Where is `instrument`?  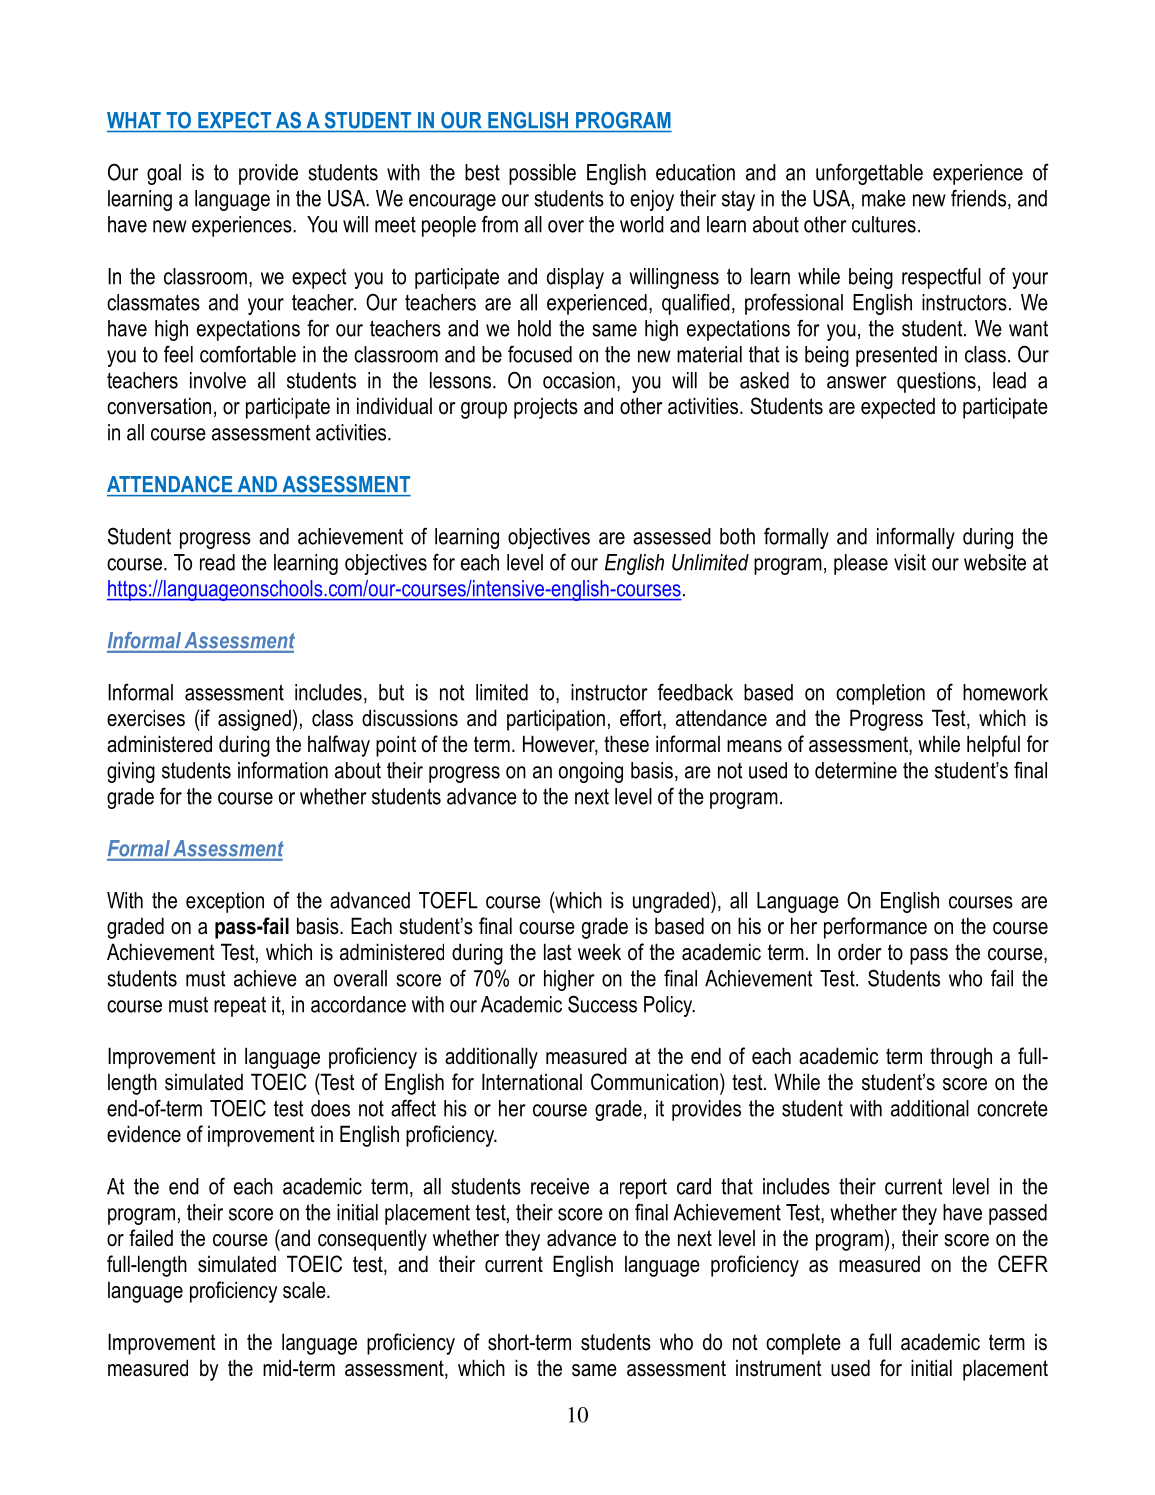
instrument is located at coordinates (779, 1368).
